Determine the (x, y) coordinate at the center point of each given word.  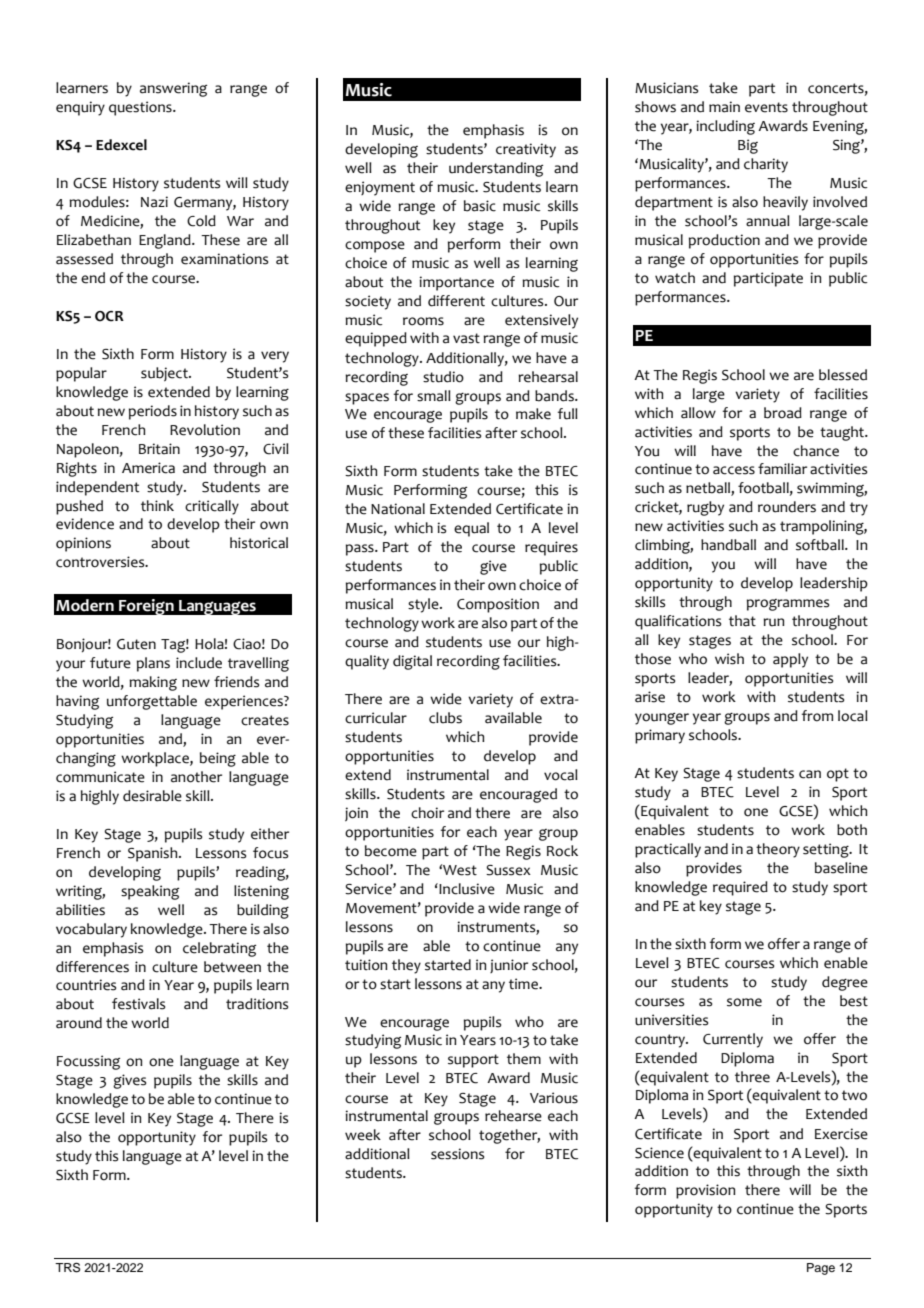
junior (509, 966)
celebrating (219, 949)
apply (790, 660)
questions (141, 108)
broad (783, 413)
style (424, 605)
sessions (457, 1154)
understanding (496, 169)
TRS (67, 1268)
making (153, 683)
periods (153, 412)
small (434, 396)
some (744, 1002)
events (766, 107)
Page (821, 1269)
